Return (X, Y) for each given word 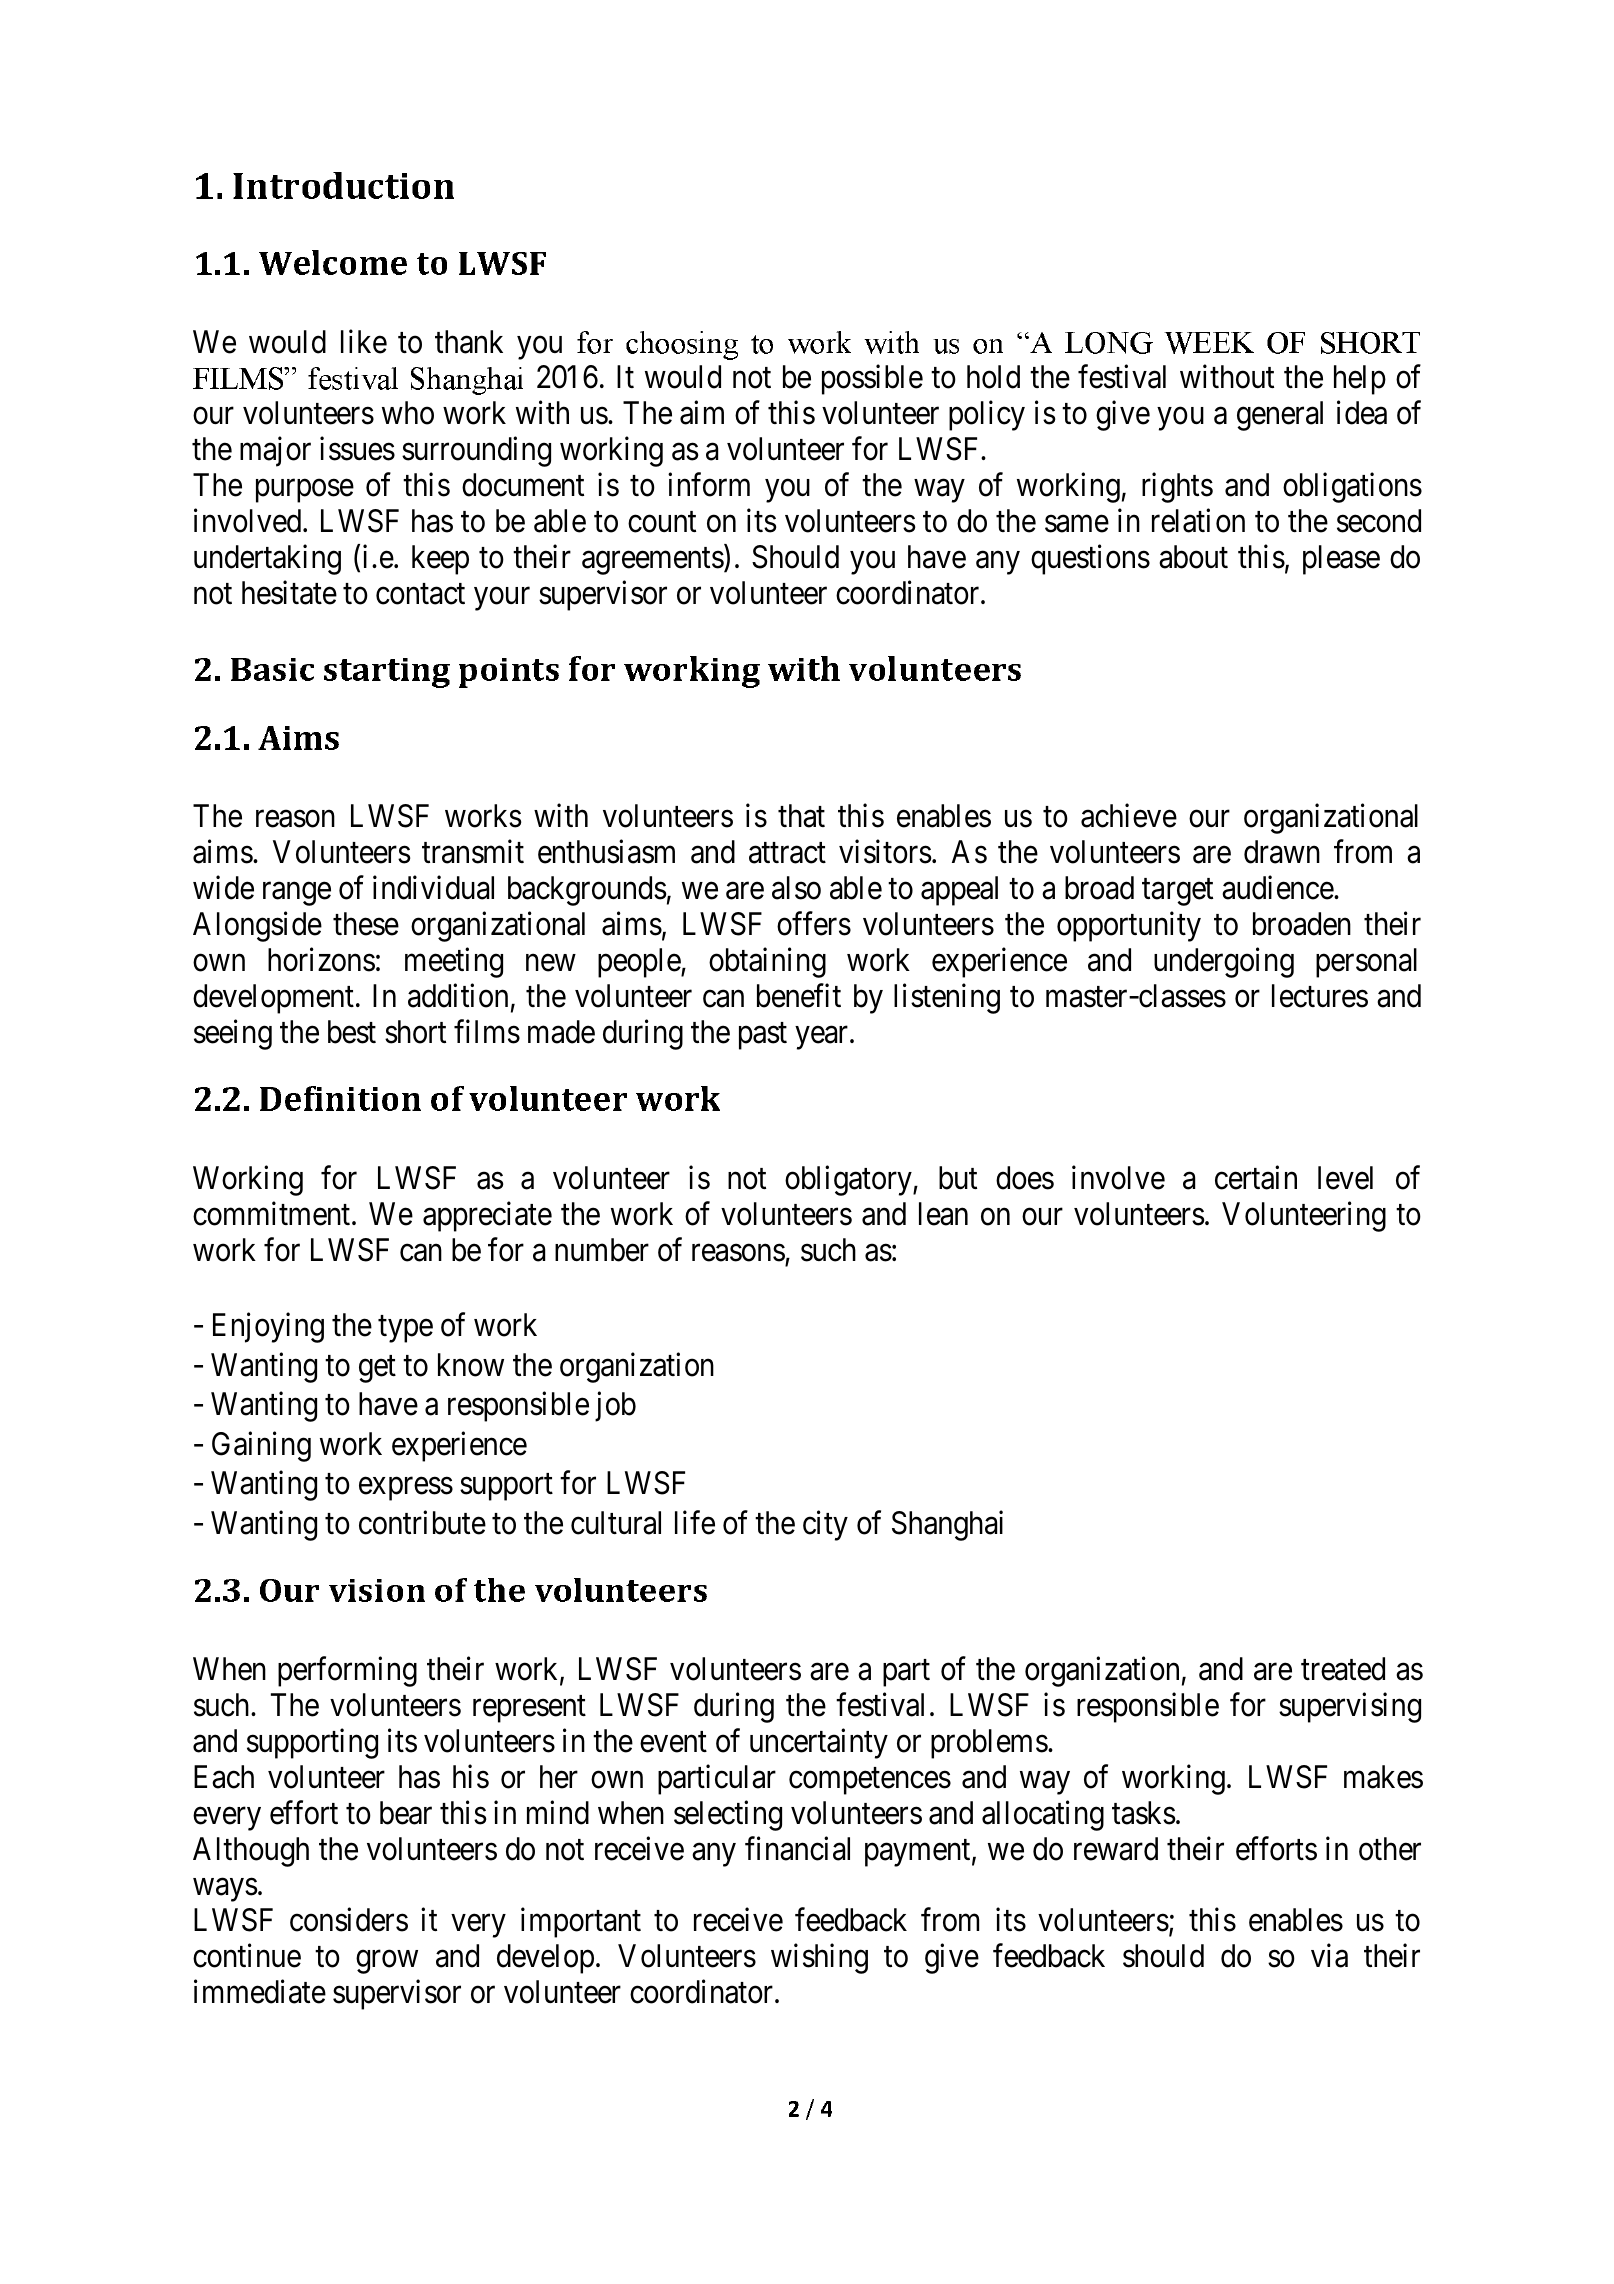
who (408, 413)
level (1345, 1178)
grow (387, 1962)
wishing (819, 1959)
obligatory (849, 1181)
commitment (273, 1213)
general (1280, 416)
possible (872, 380)
